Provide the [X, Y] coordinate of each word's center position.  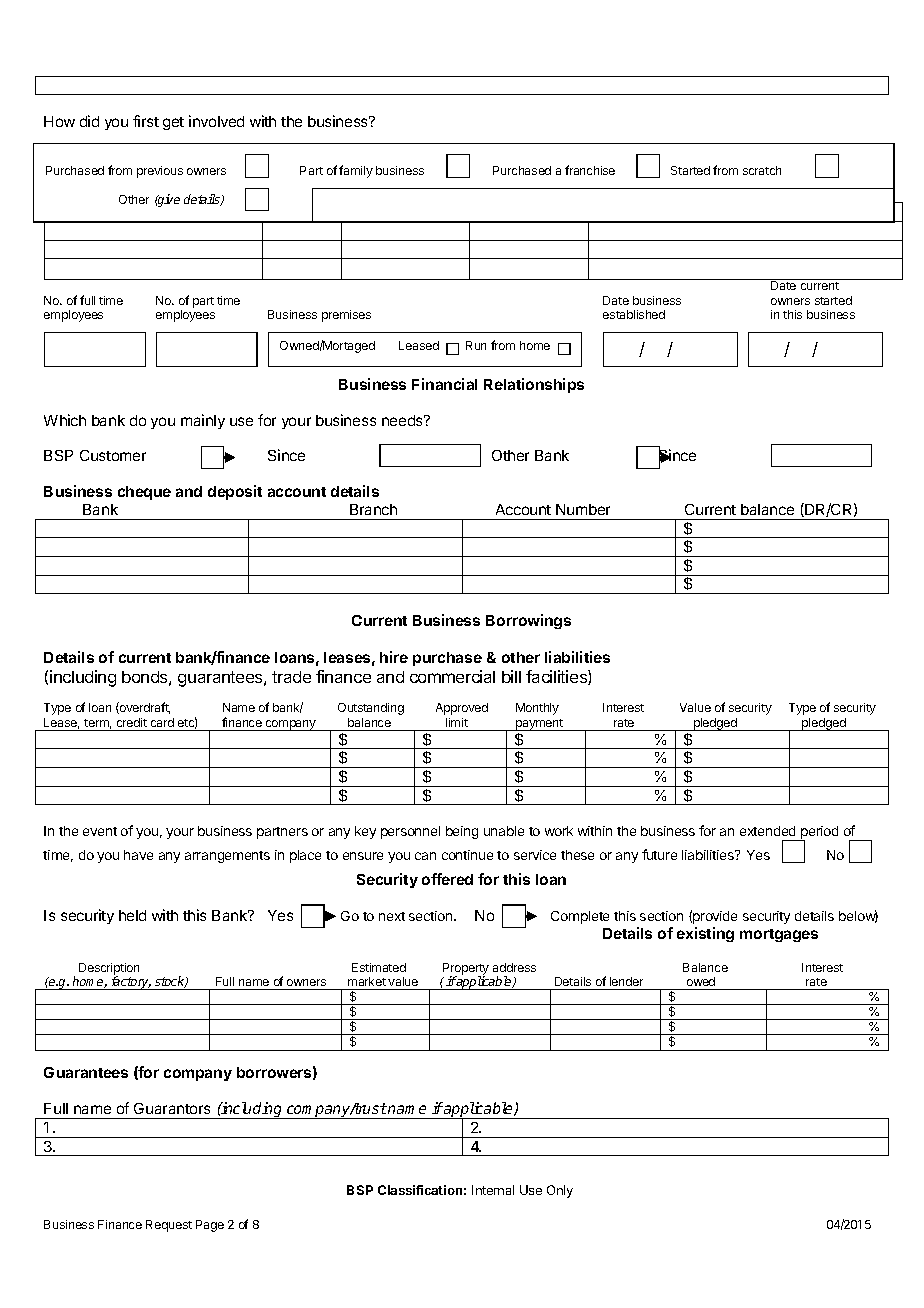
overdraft [144, 708]
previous [160, 172]
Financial [444, 384]
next [392, 916]
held [132, 915]
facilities [557, 677]
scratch [762, 170]
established [634, 314]
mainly [203, 421]
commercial [452, 676]
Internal [493, 1190]
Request [169, 1226]
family [356, 171]
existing [705, 934]
